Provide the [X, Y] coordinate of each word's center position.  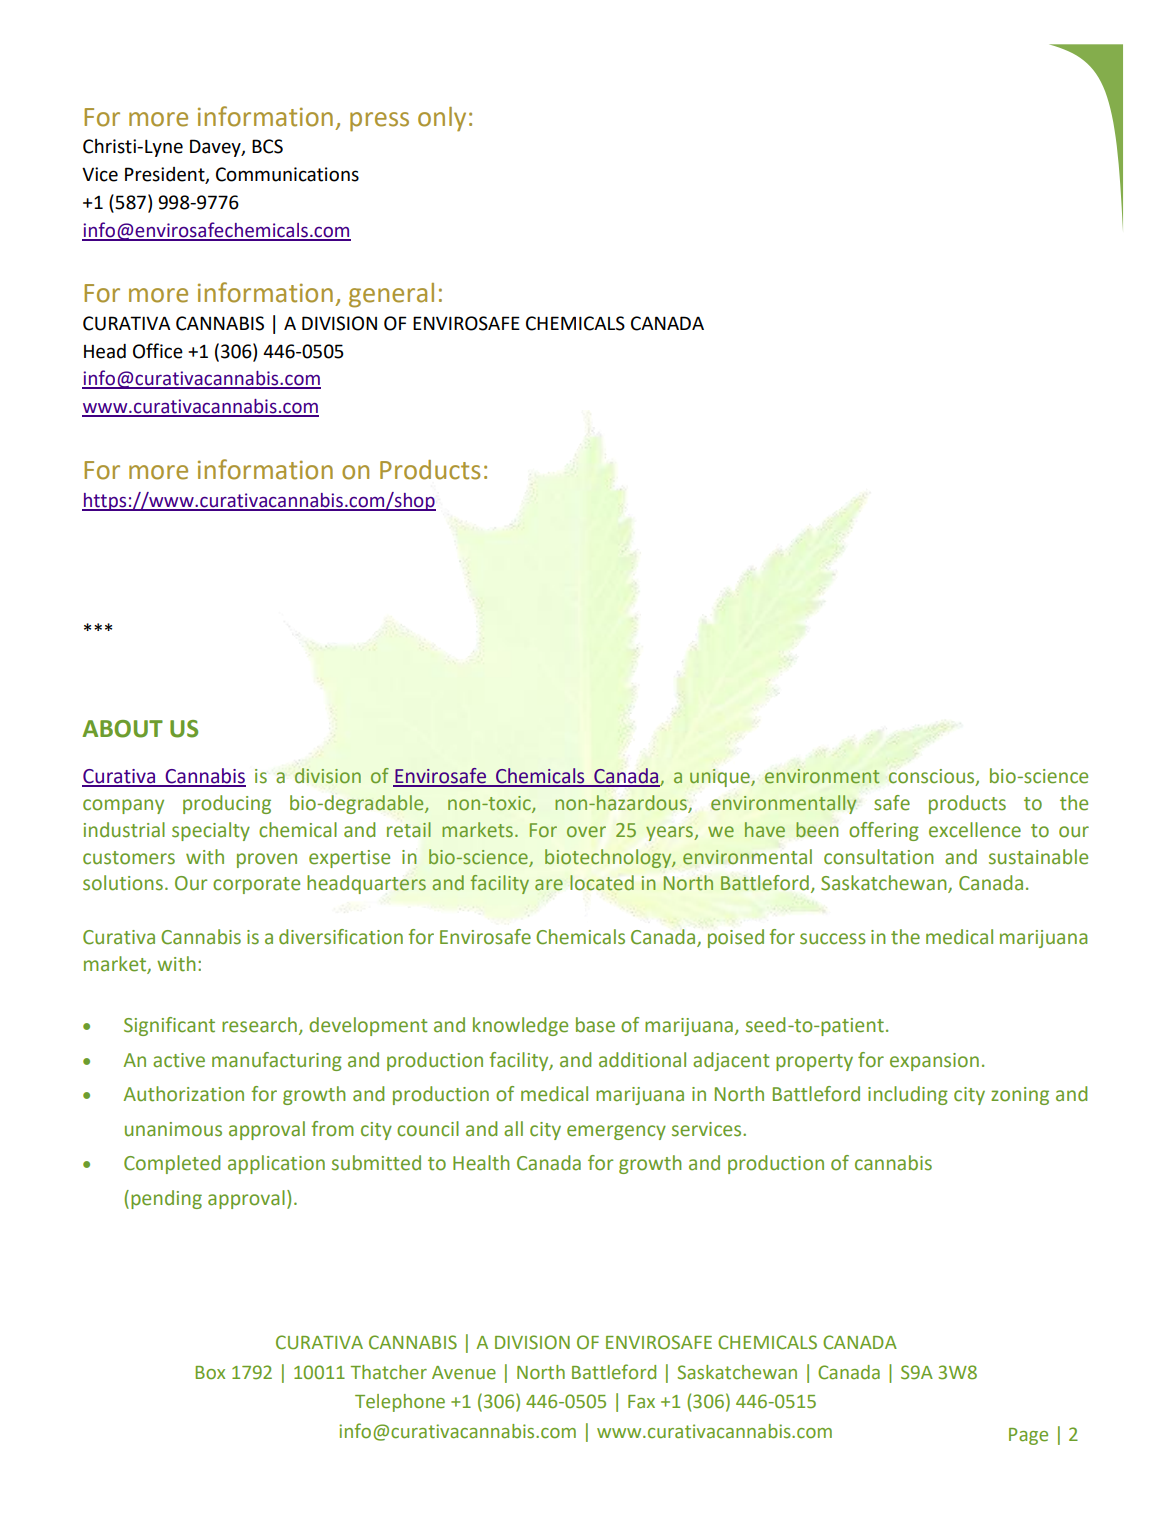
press [379, 122]
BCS [267, 146]
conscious [933, 777]
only [442, 119]
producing [227, 804]
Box [210, 1373]
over [586, 832]
